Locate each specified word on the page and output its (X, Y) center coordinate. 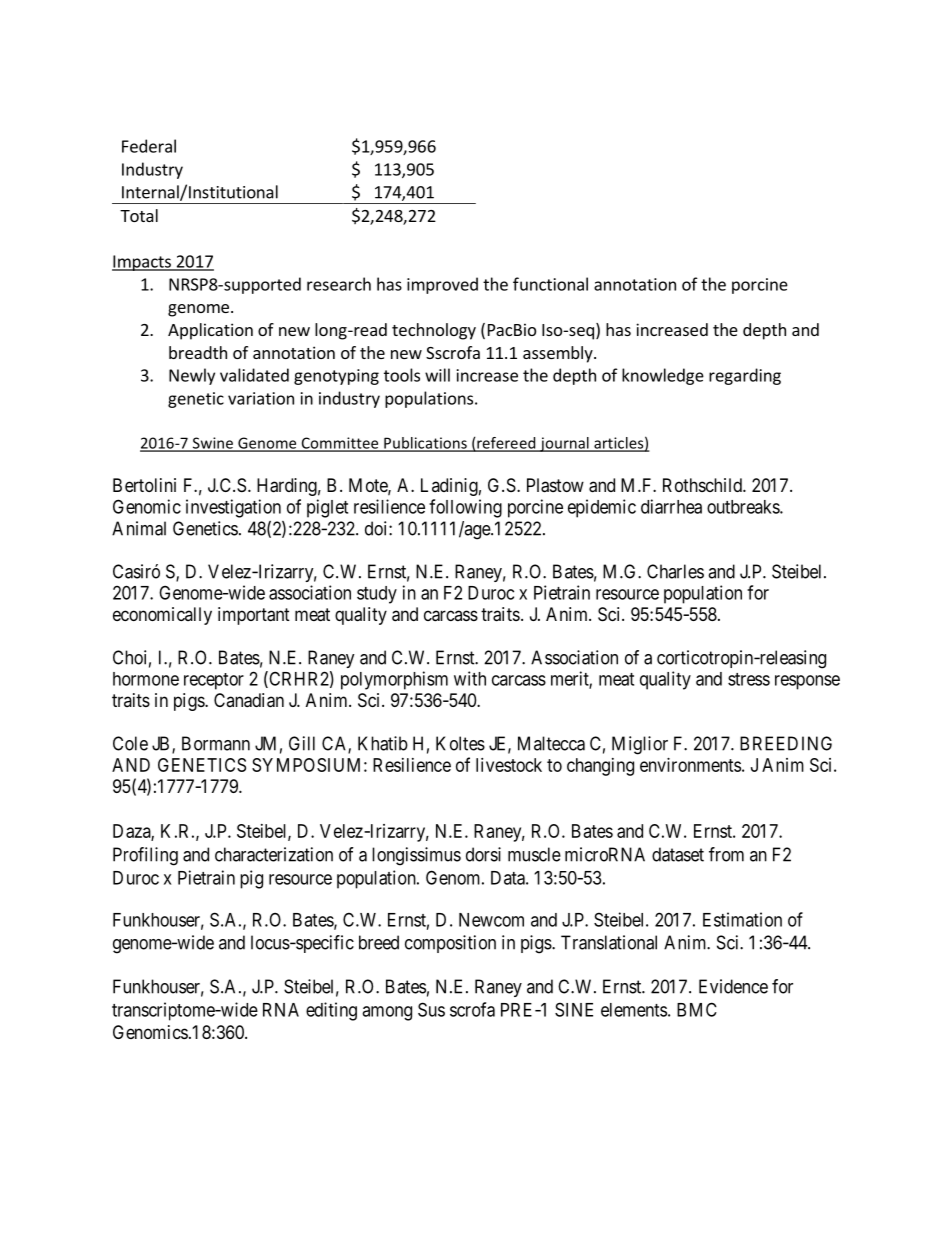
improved (442, 285)
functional (550, 284)
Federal (149, 146)
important (254, 616)
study (377, 595)
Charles (675, 571)
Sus (431, 1009)
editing (331, 1011)
